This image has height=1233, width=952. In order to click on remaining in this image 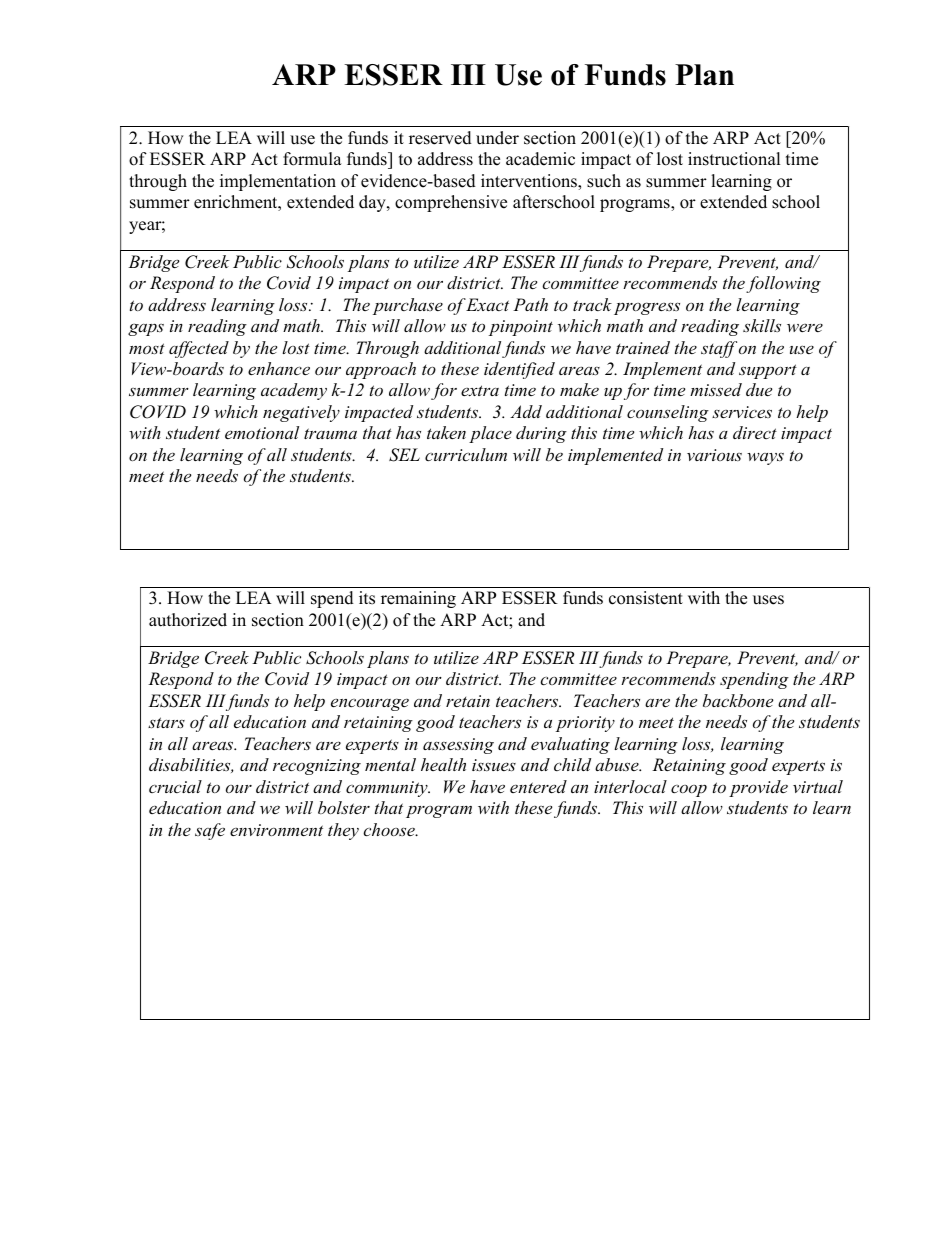, I will do `click(418, 599)`.
